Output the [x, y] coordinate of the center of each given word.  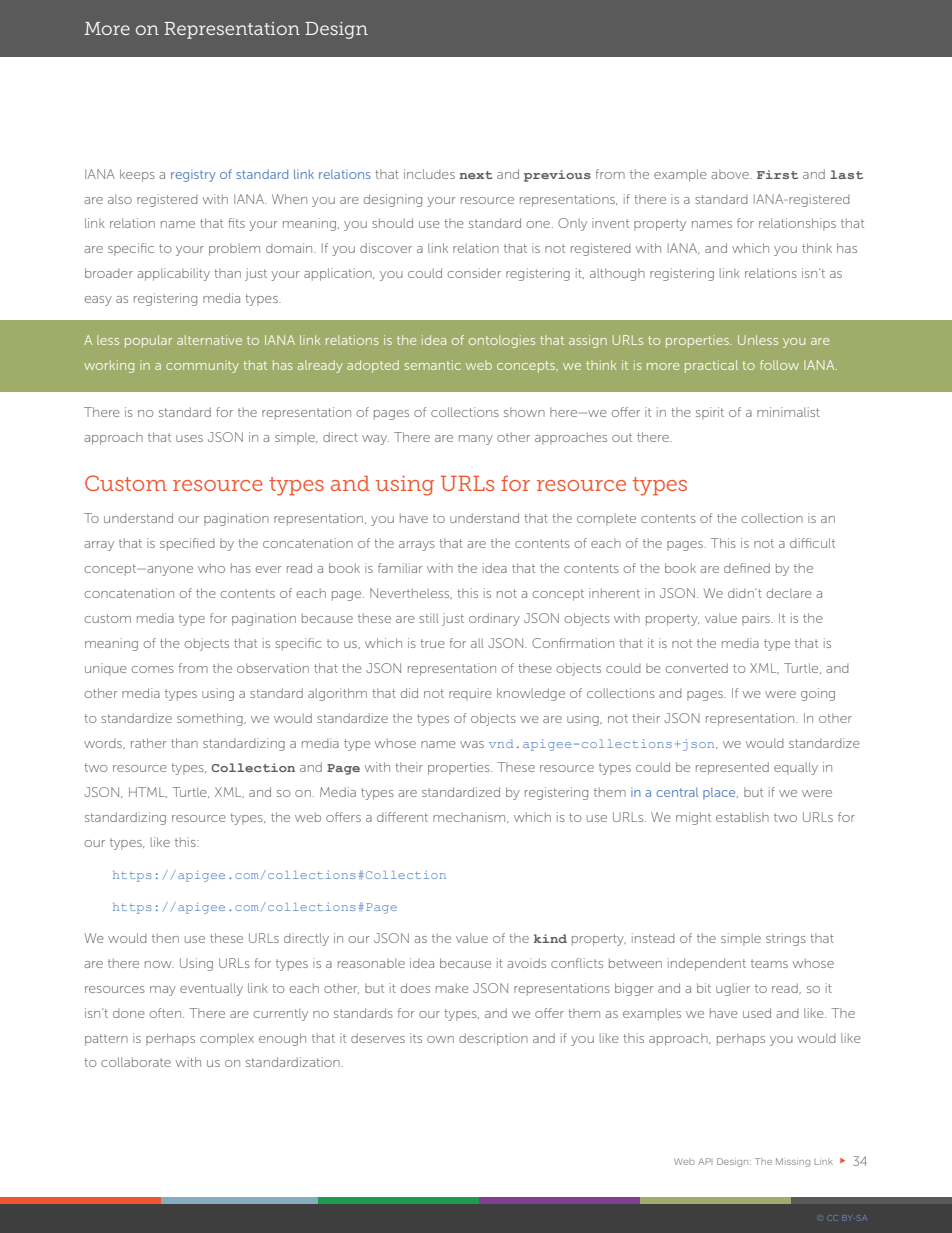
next [476, 175]
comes [152, 669]
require [470, 694]
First [777, 174]
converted [696, 668]
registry [193, 176]
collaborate [136, 1062]
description [493, 1039]
